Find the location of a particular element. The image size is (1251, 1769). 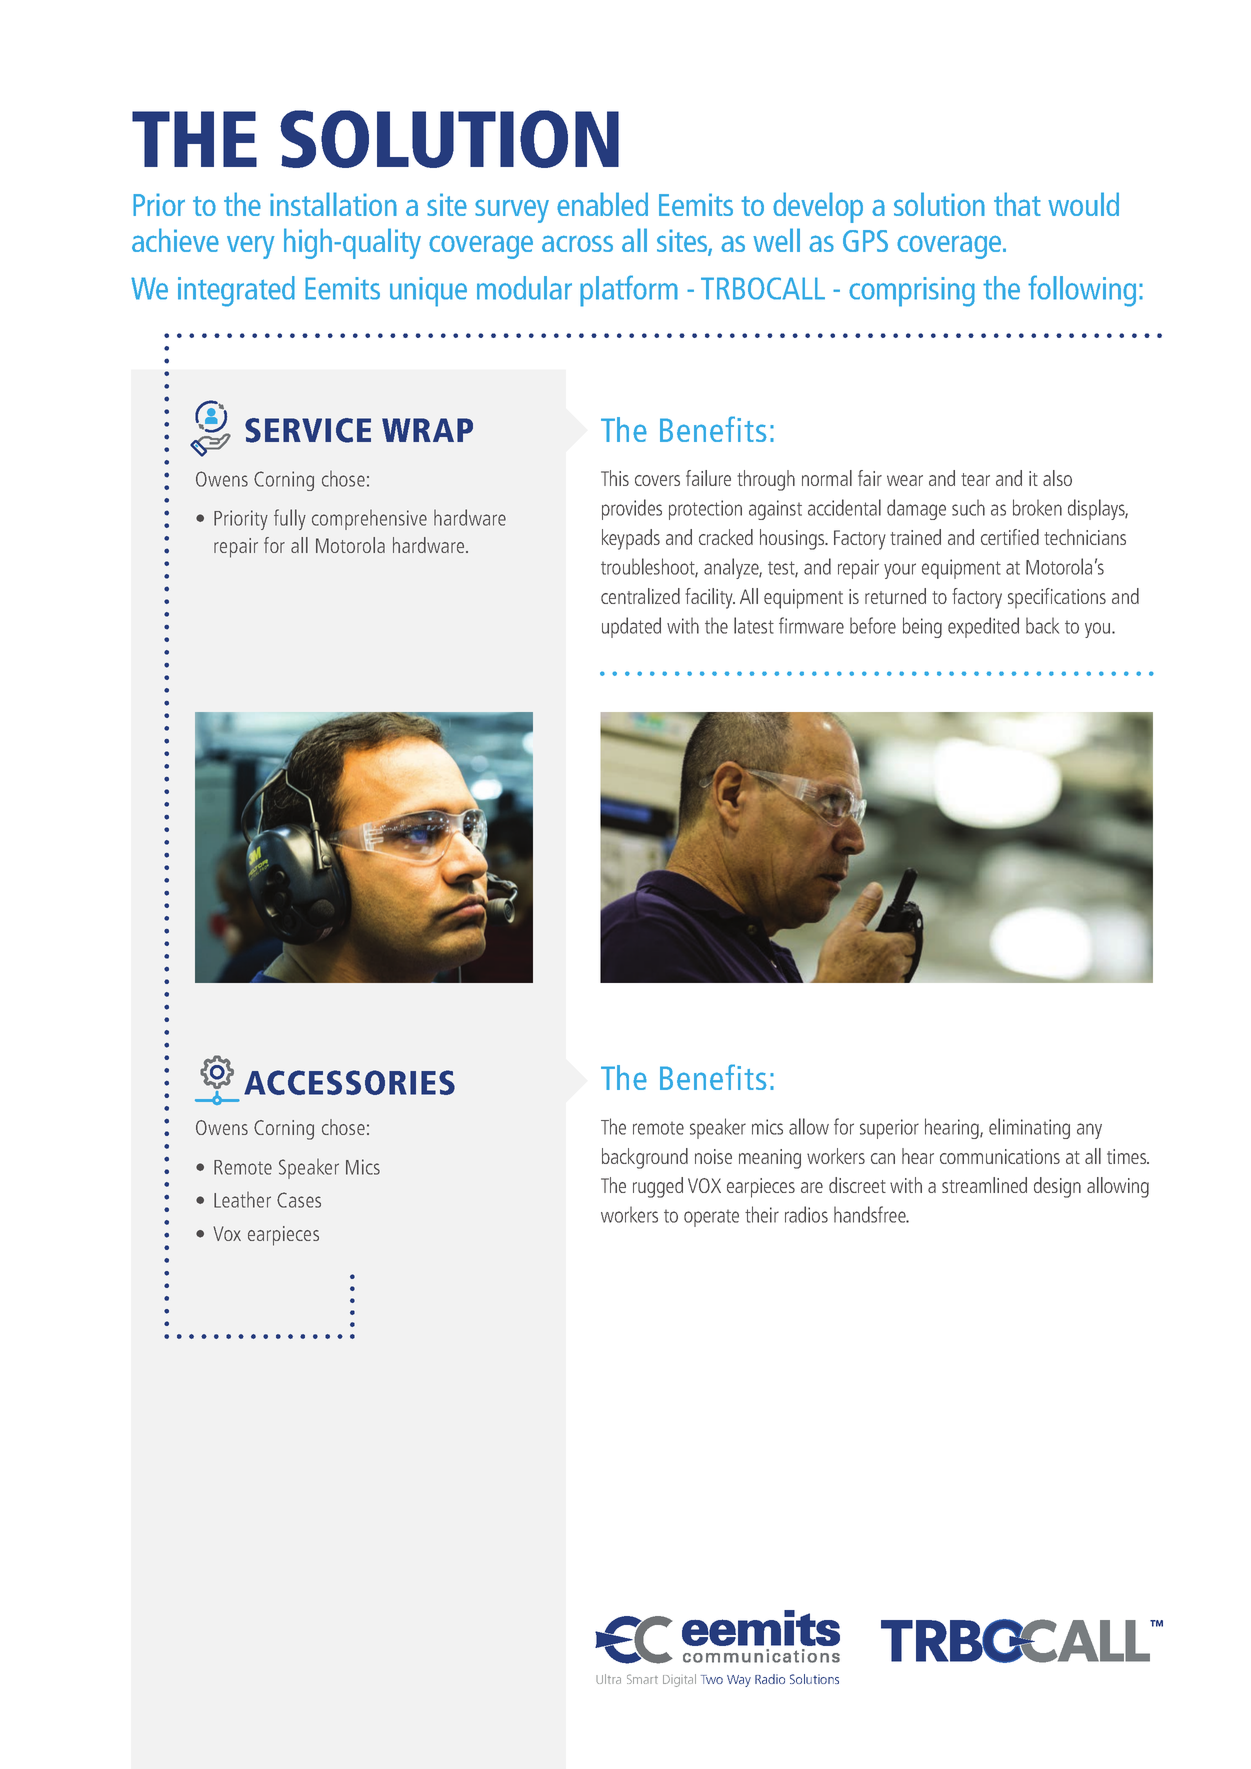

updated is located at coordinates (631, 627).
